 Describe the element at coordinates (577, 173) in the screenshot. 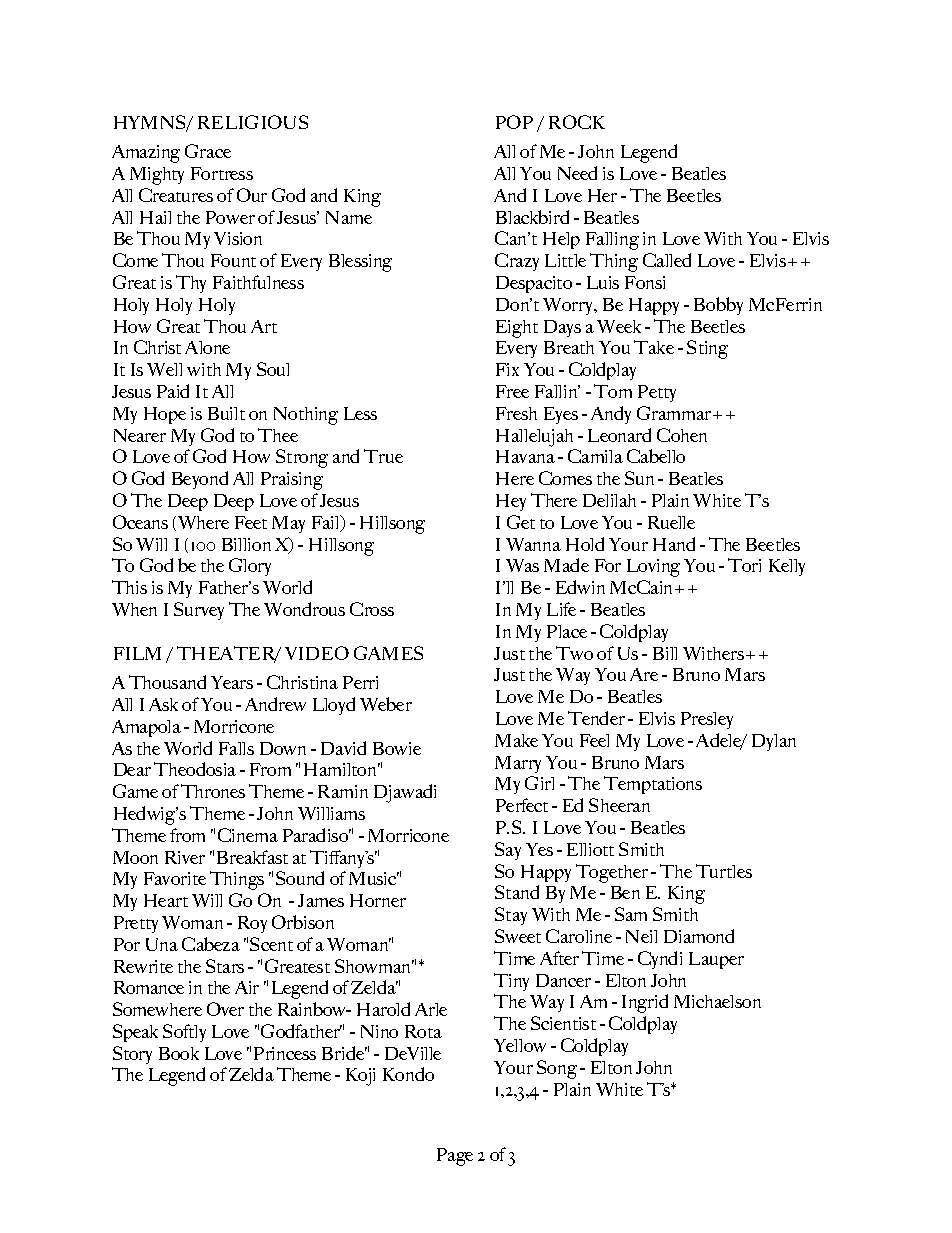

I see `Need` at that location.
